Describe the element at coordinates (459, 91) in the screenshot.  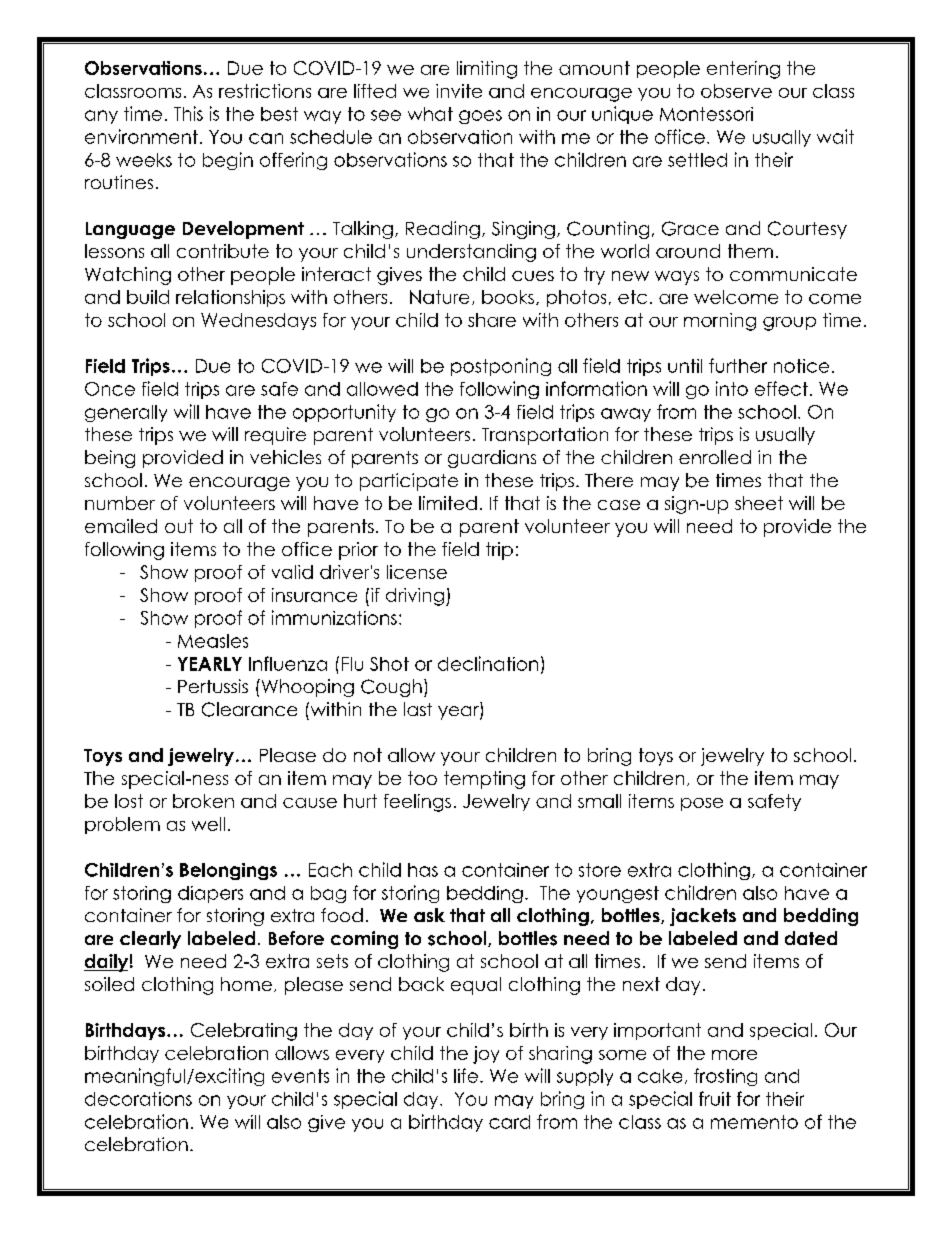
I see `invite` at that location.
